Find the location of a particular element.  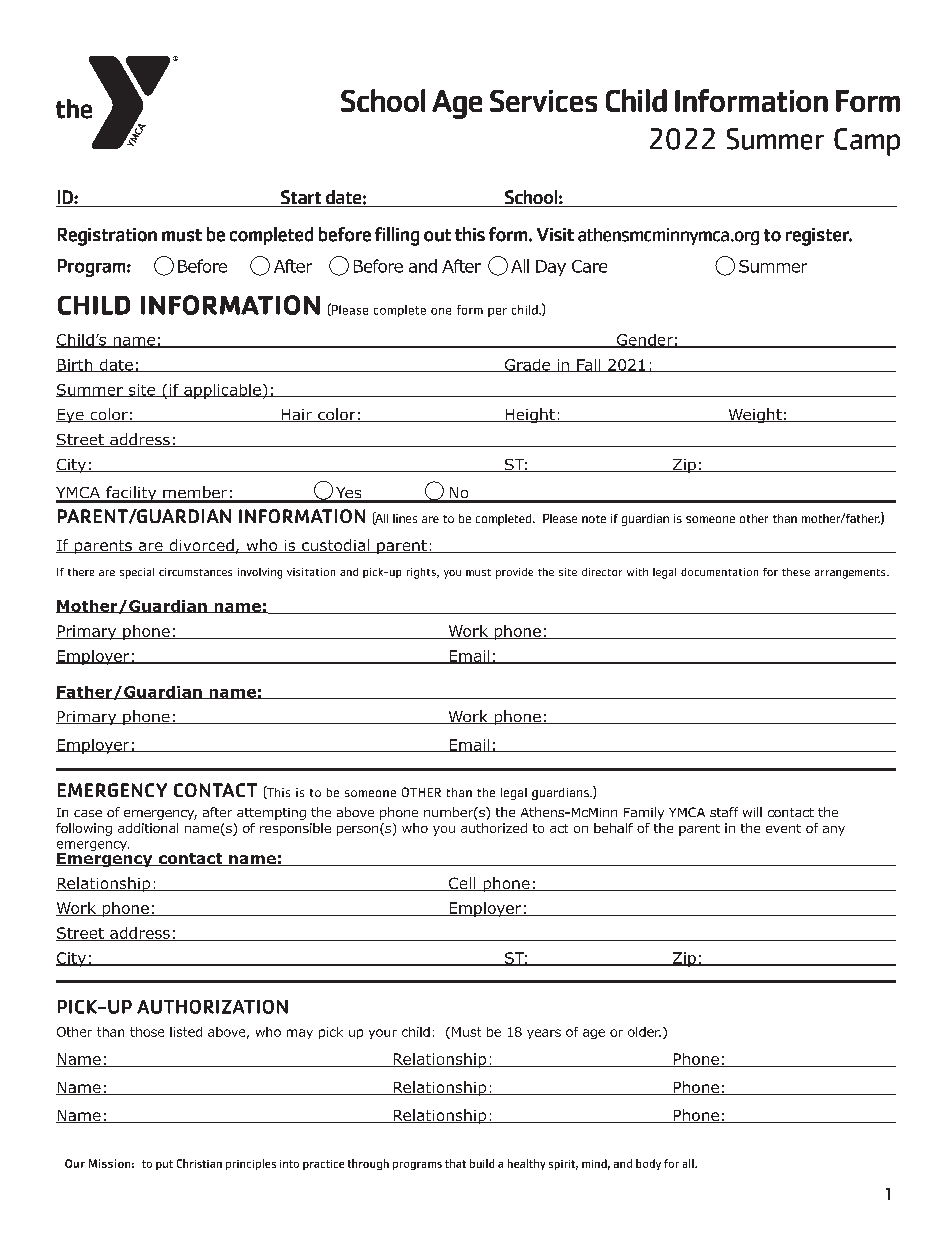

Grade is located at coordinates (527, 365).
